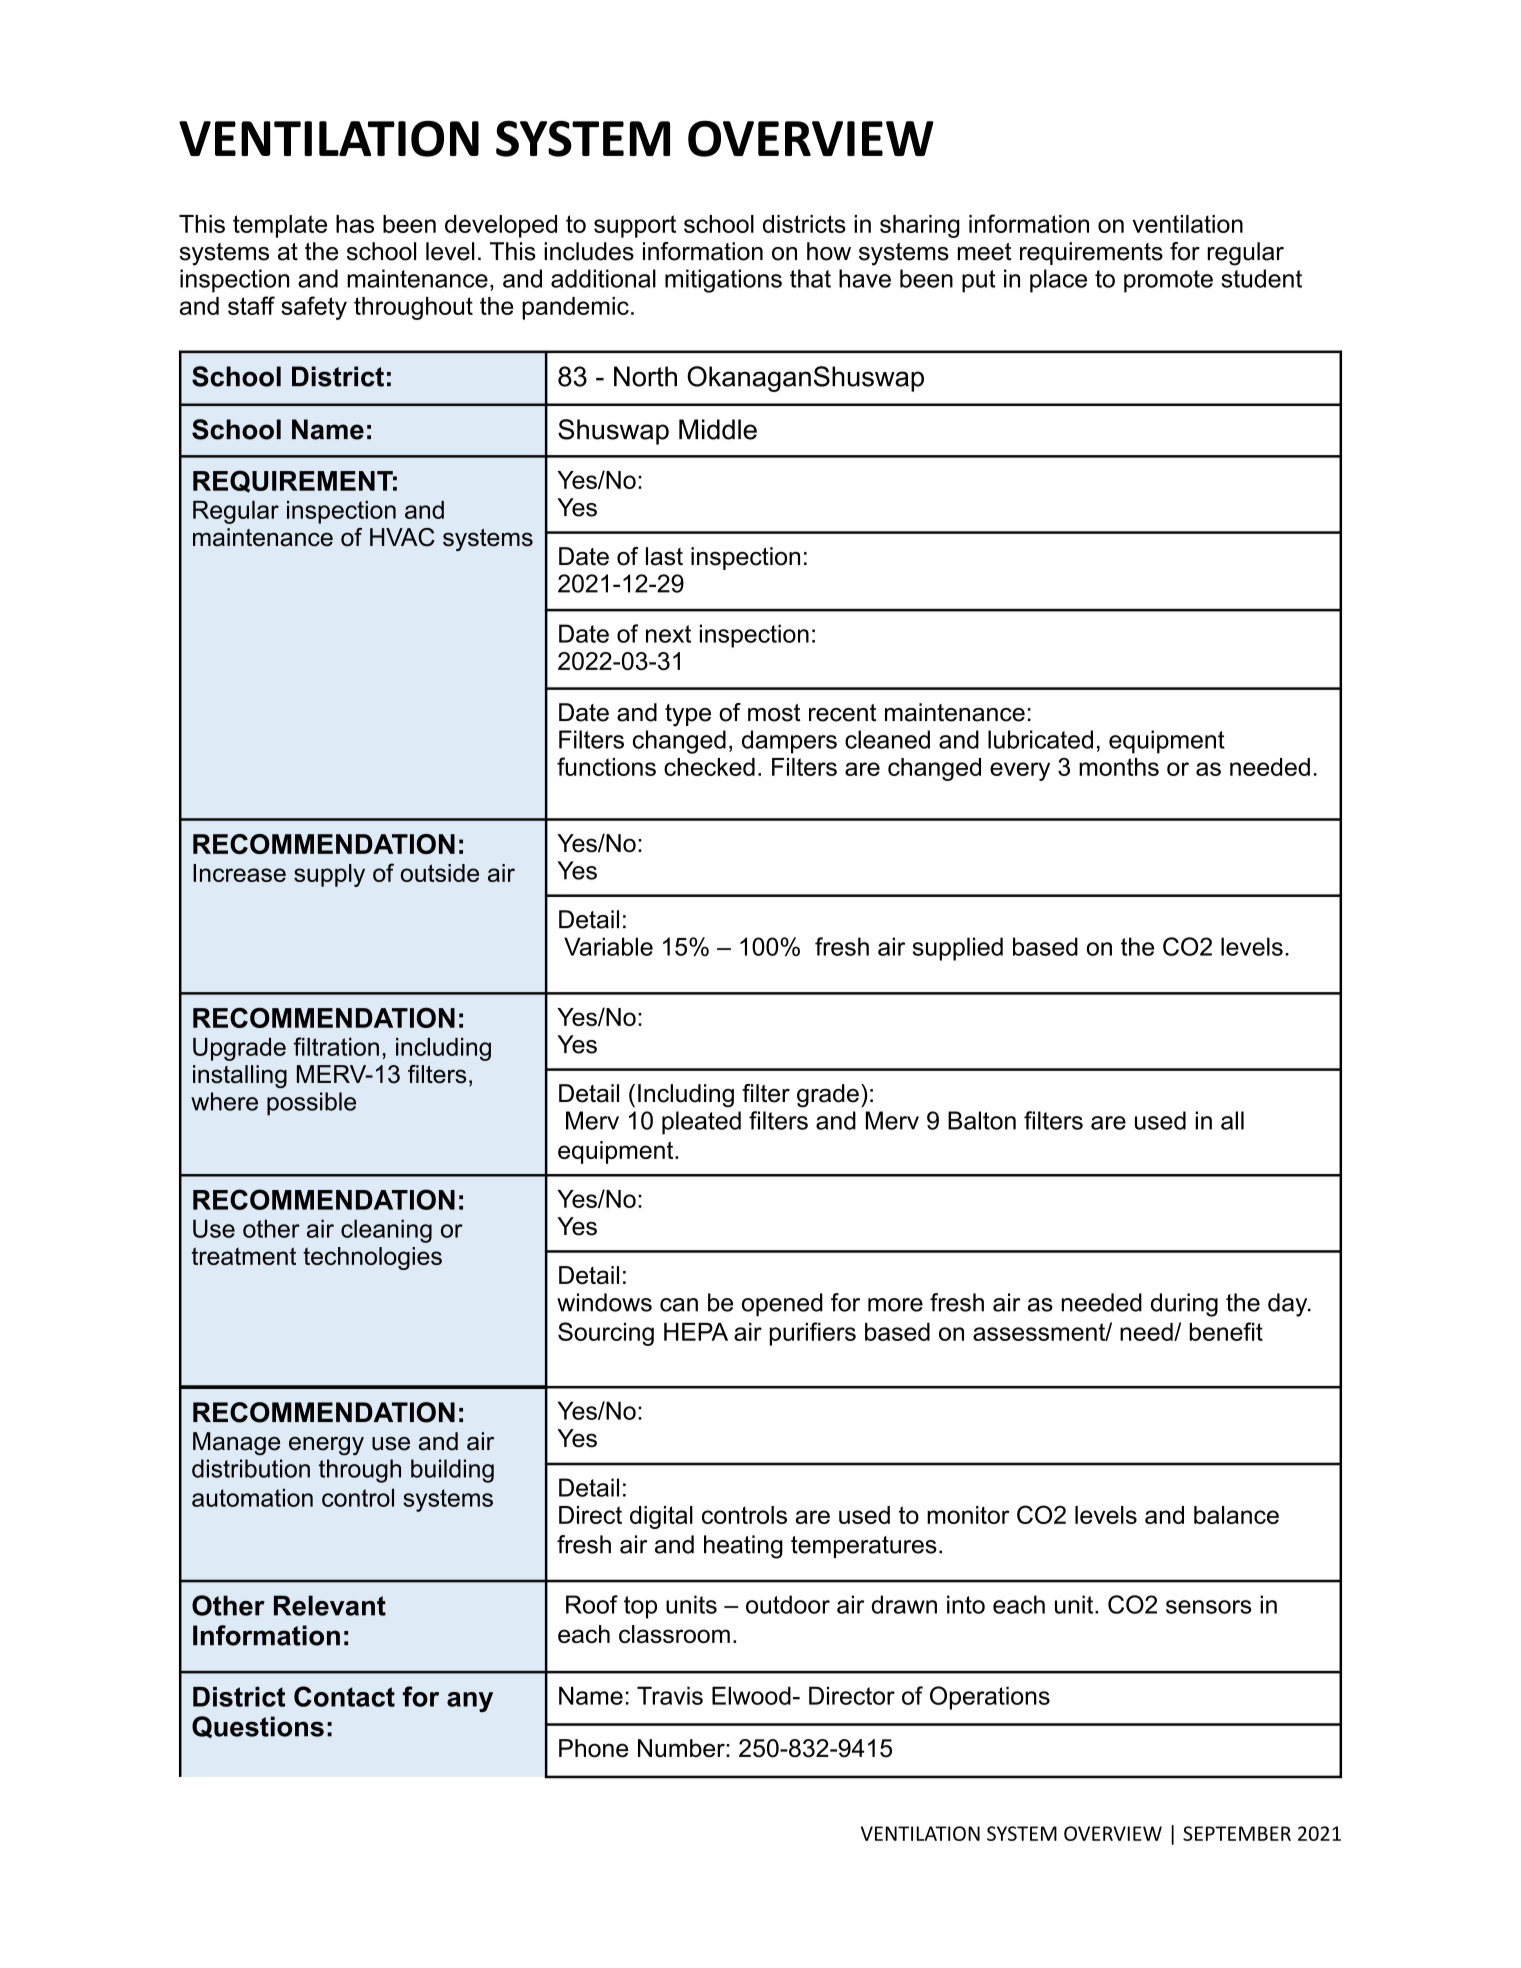 The height and width of the screenshot is (1968, 1521). Describe the element at coordinates (670, 1695) in the screenshot. I see `Travis` at that location.
